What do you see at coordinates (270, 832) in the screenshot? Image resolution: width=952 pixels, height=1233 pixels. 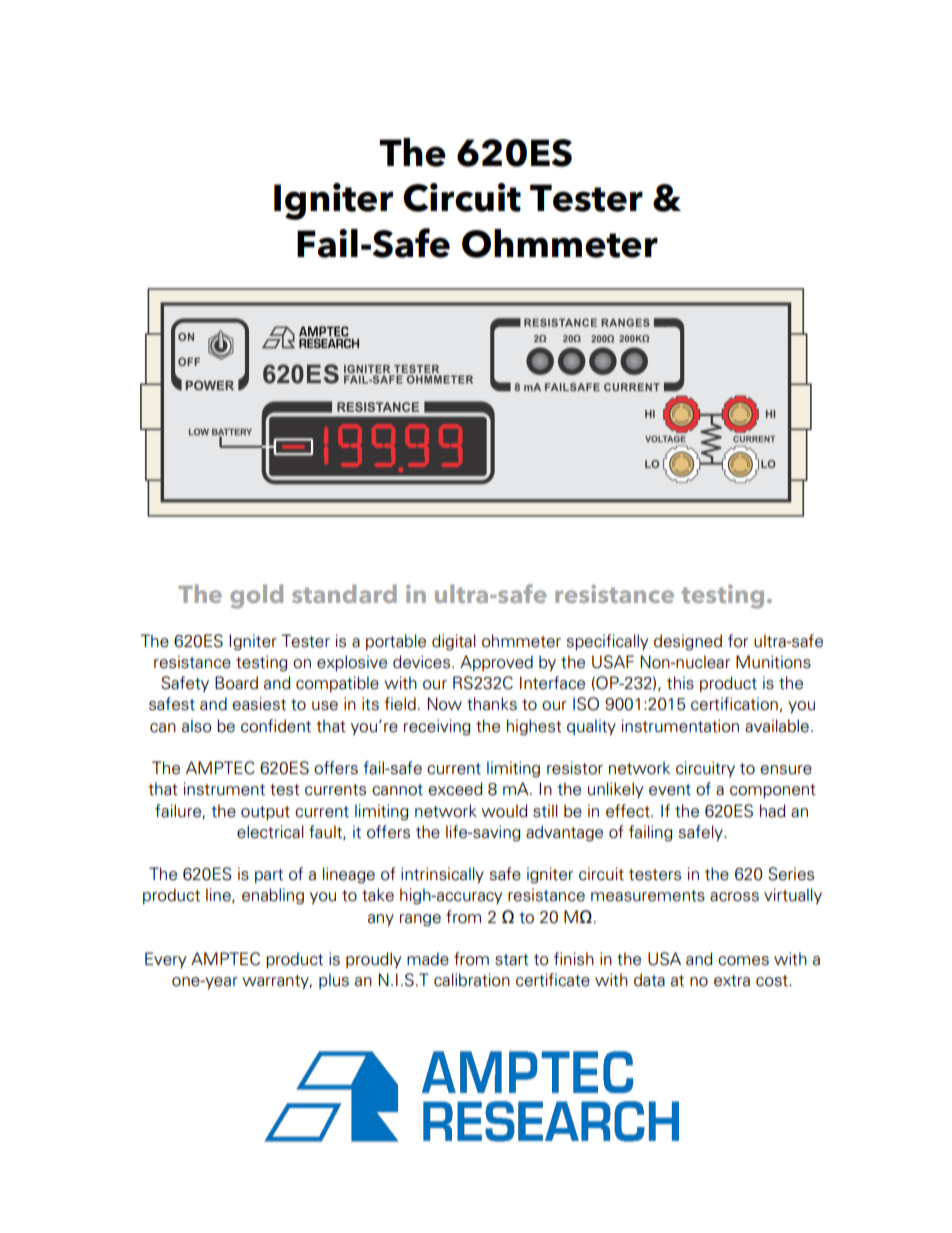 I see `electrical` at bounding box center [270, 832].
